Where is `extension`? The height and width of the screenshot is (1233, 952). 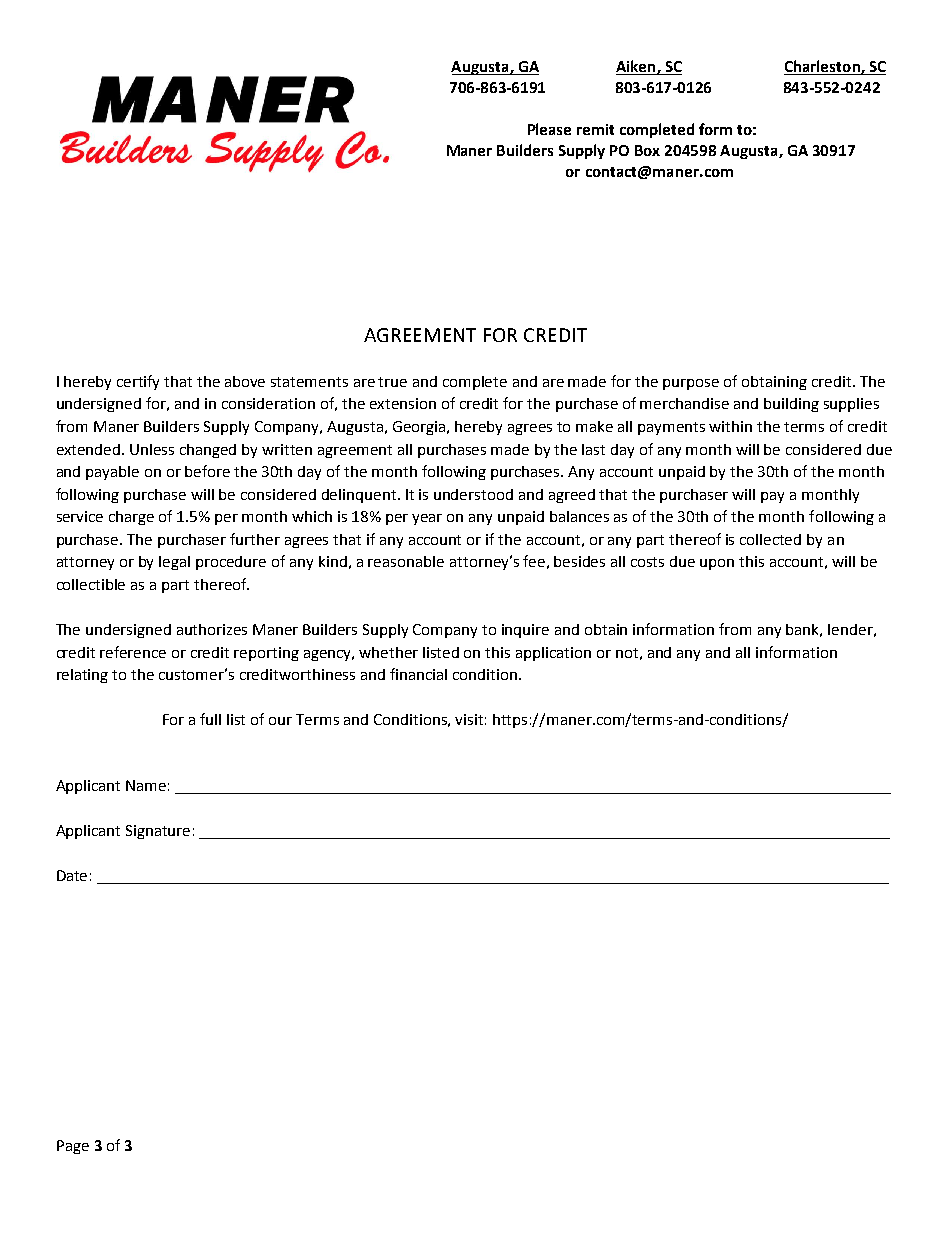
extension is located at coordinates (403, 403).
